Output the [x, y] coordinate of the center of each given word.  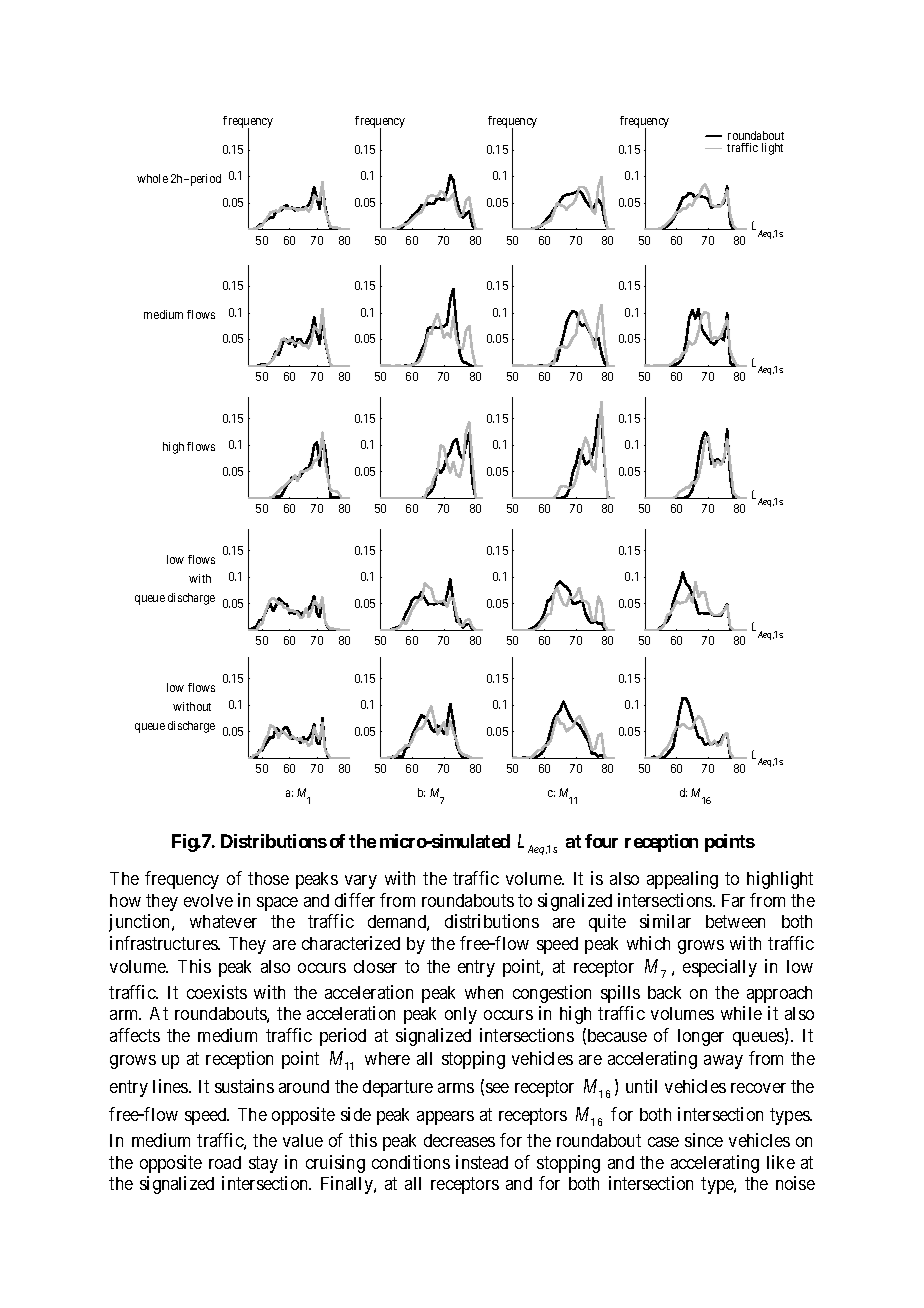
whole [152, 178]
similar [665, 921]
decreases [459, 1140]
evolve [208, 900]
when [484, 992]
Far [733, 900]
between [735, 921]
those [268, 878]
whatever [223, 921]
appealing [682, 880]
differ [355, 900]
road [225, 1162]
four [601, 841]
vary [361, 882]
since [704, 1140]
